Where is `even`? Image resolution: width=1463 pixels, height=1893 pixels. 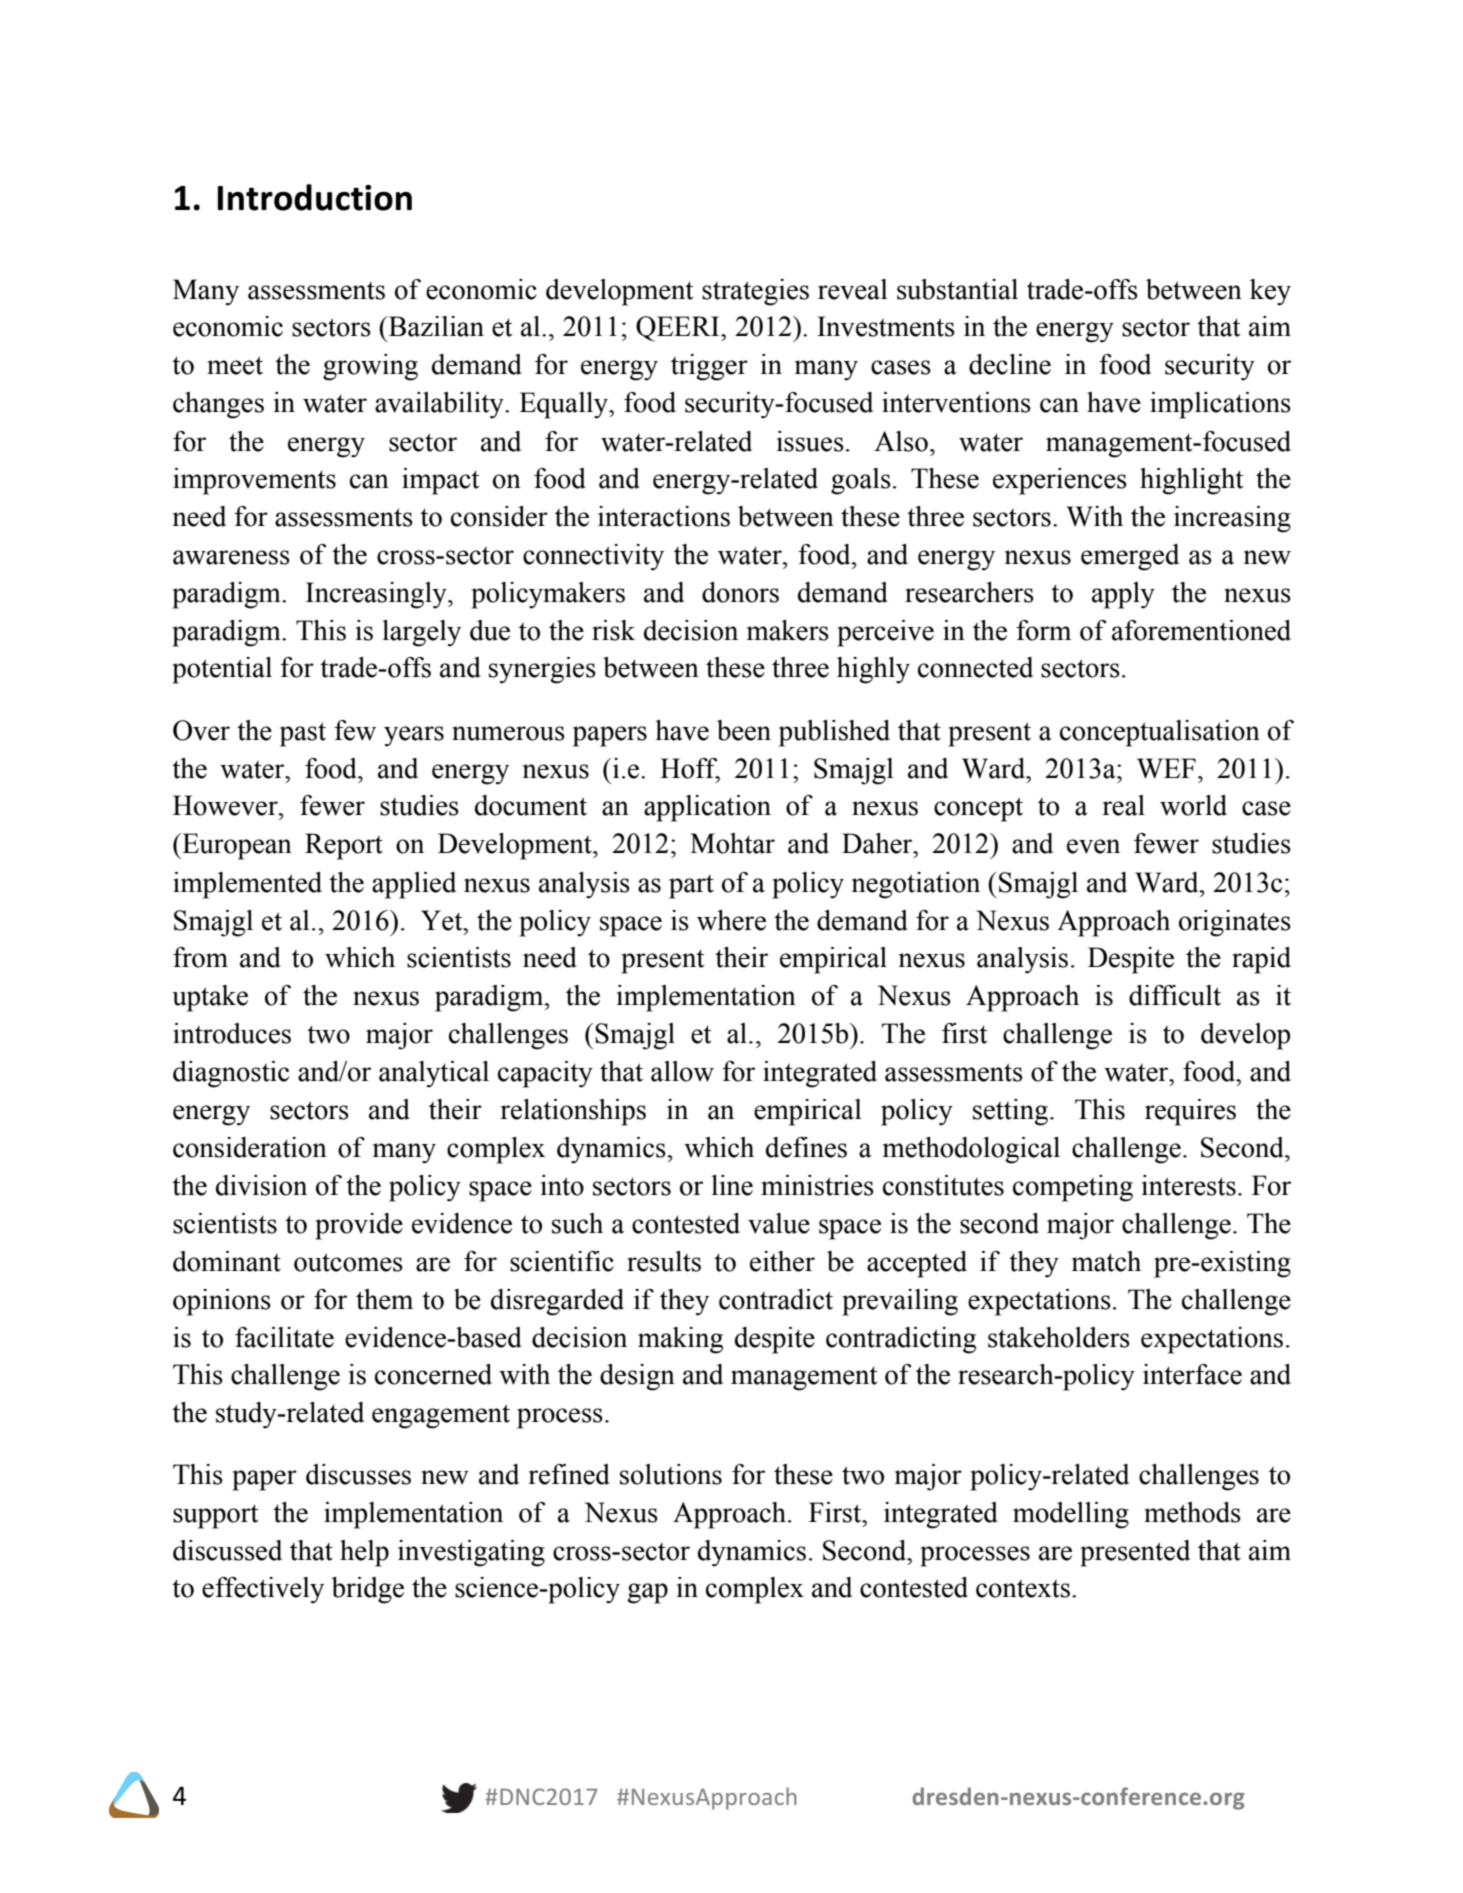 even is located at coordinates (1093, 846).
